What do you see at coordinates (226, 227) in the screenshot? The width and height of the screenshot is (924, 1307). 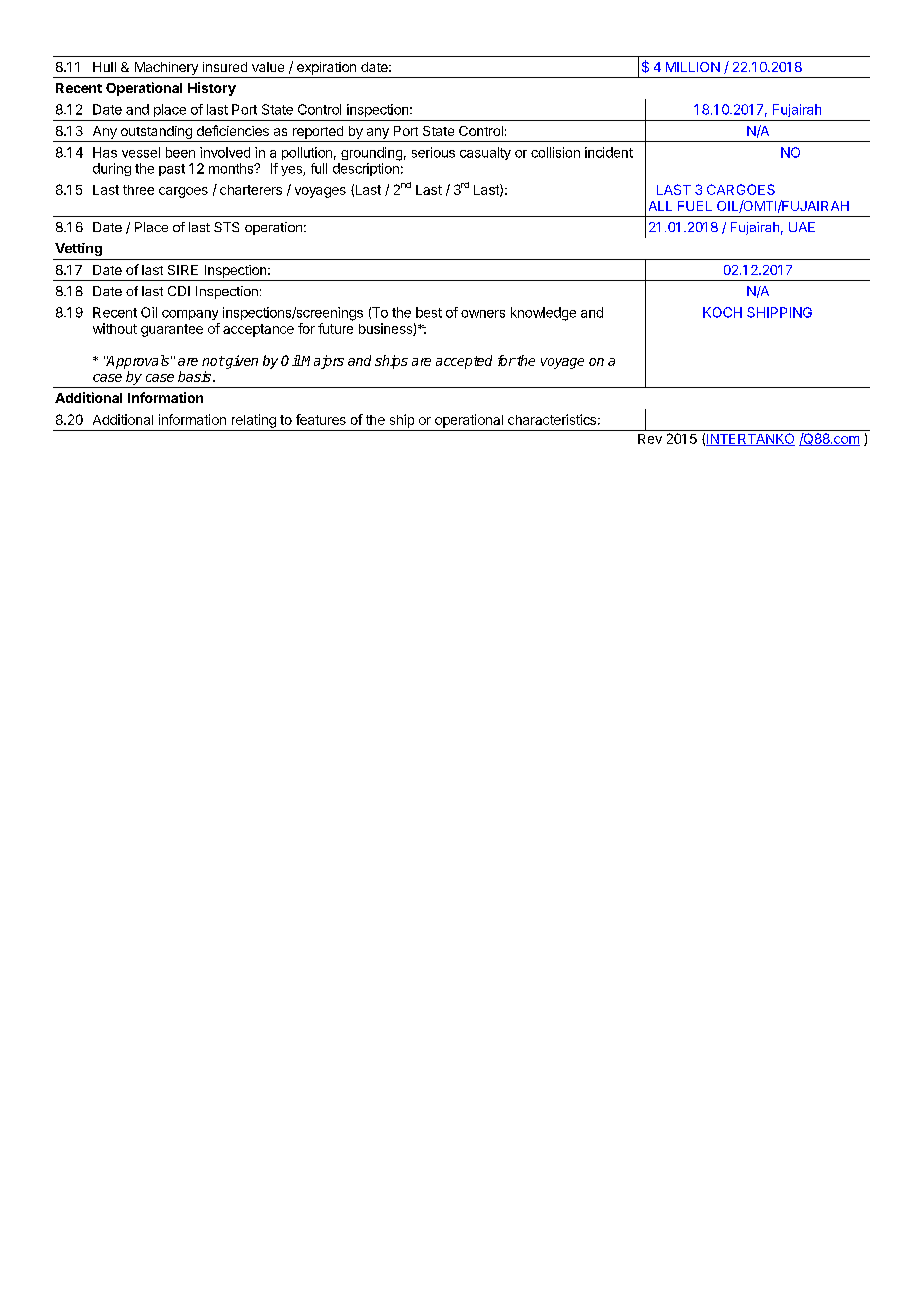 I see `STS` at bounding box center [226, 227].
